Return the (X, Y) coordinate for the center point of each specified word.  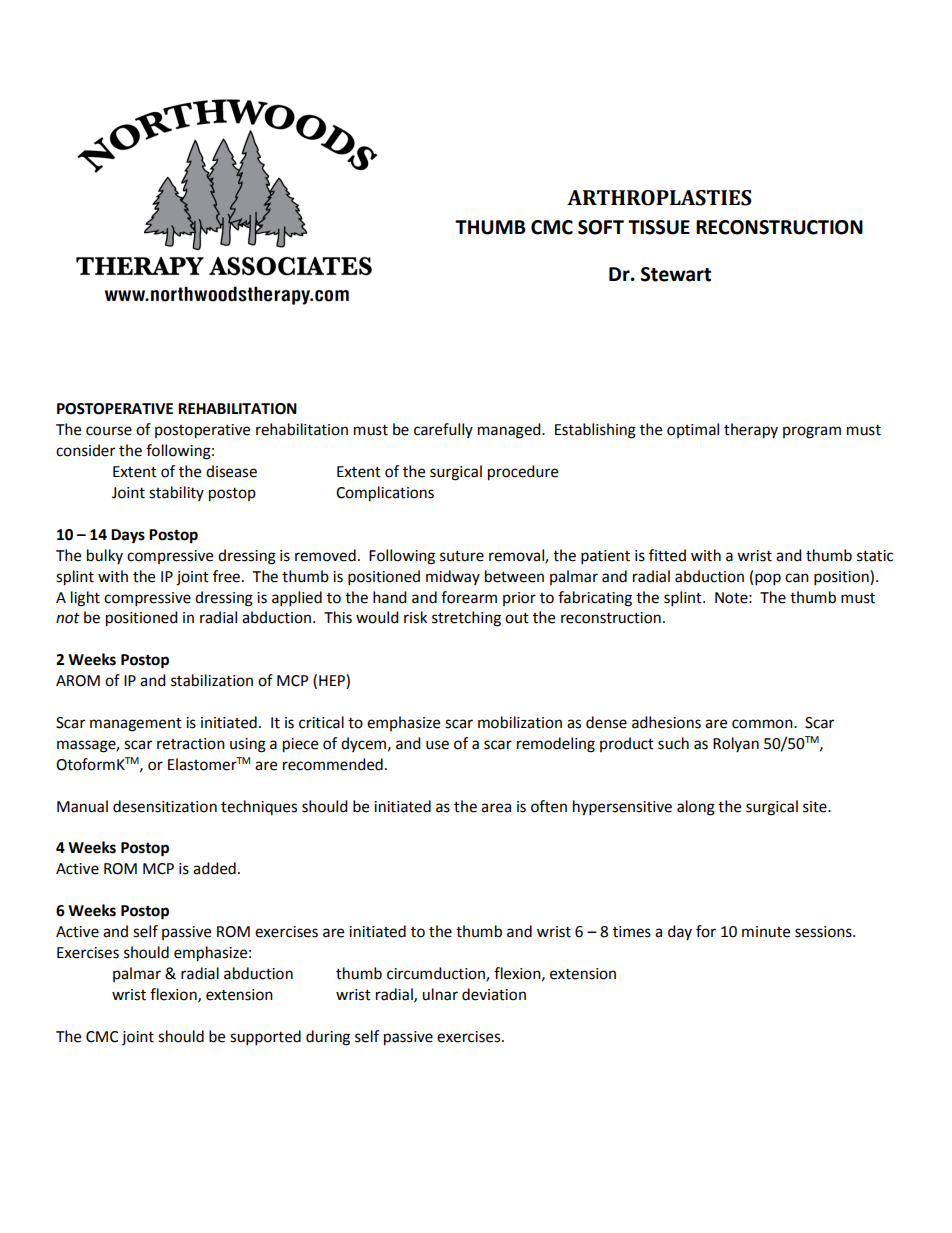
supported (265, 1038)
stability (176, 493)
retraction (191, 744)
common (763, 724)
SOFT (601, 227)
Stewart (676, 274)
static (875, 556)
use (437, 745)
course (109, 431)
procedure (523, 473)
